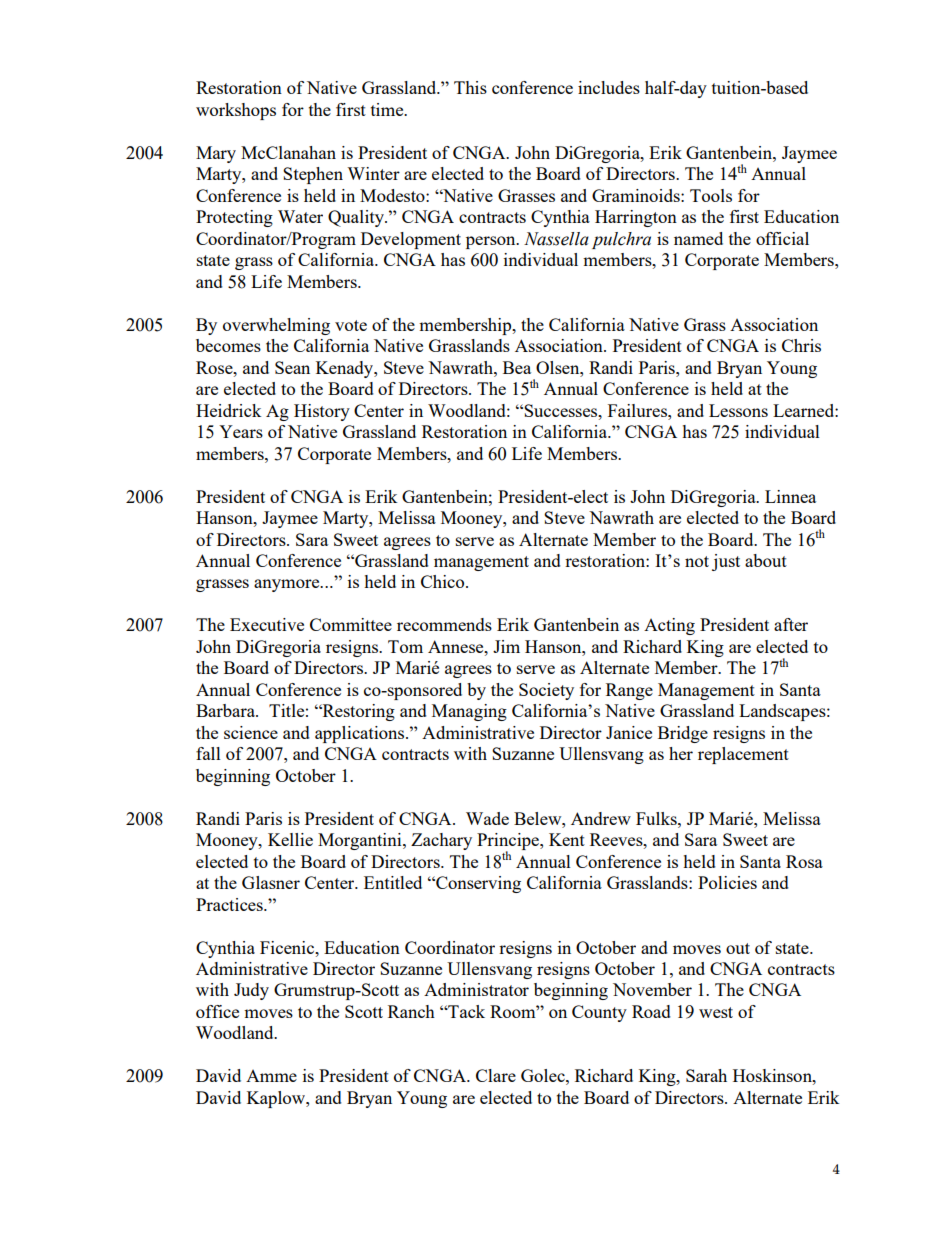 This image has height=1233, width=952. I want to click on Judy, so click(251, 991).
